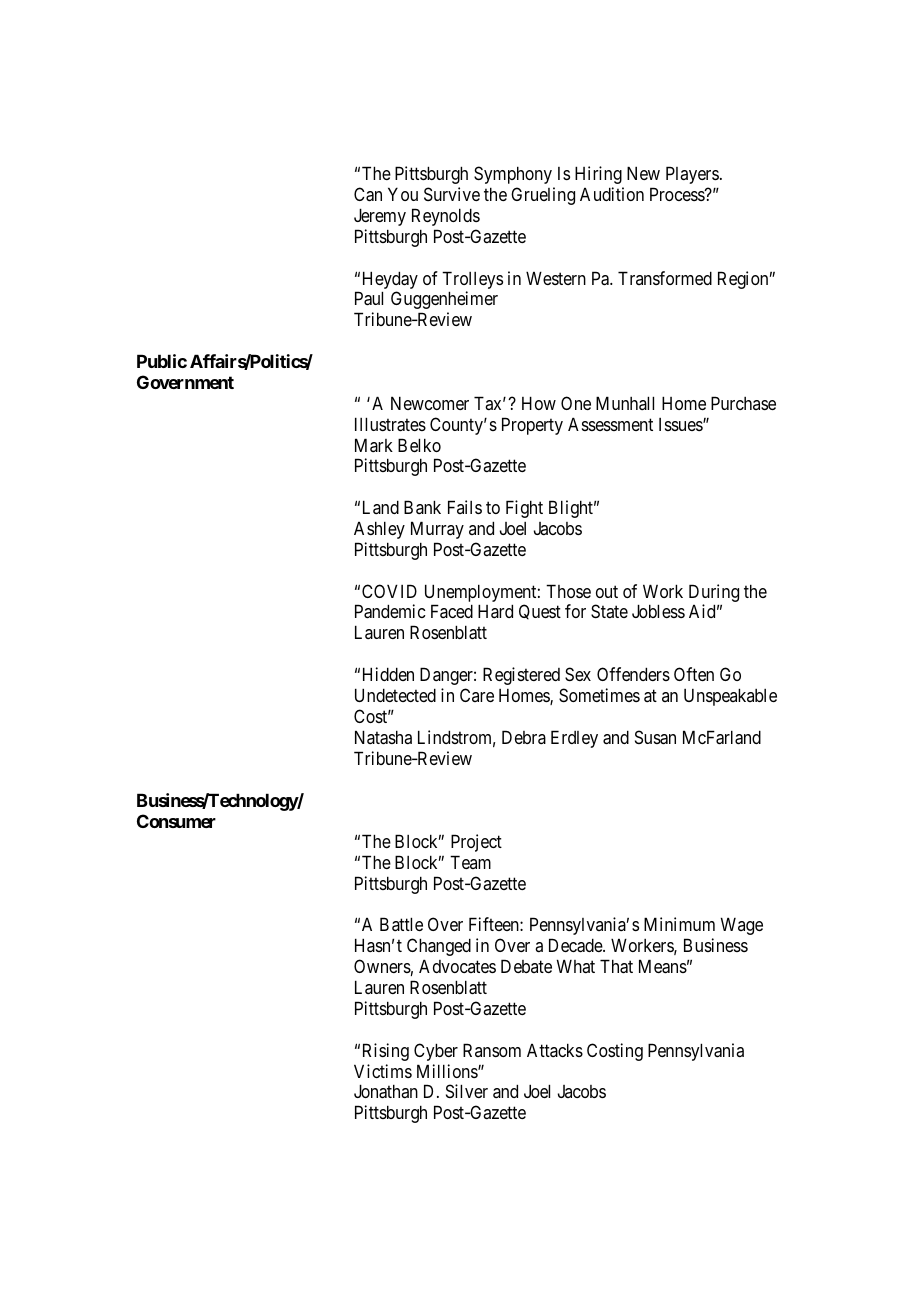 The image size is (924, 1308). I want to click on Issues, so click(681, 424).
